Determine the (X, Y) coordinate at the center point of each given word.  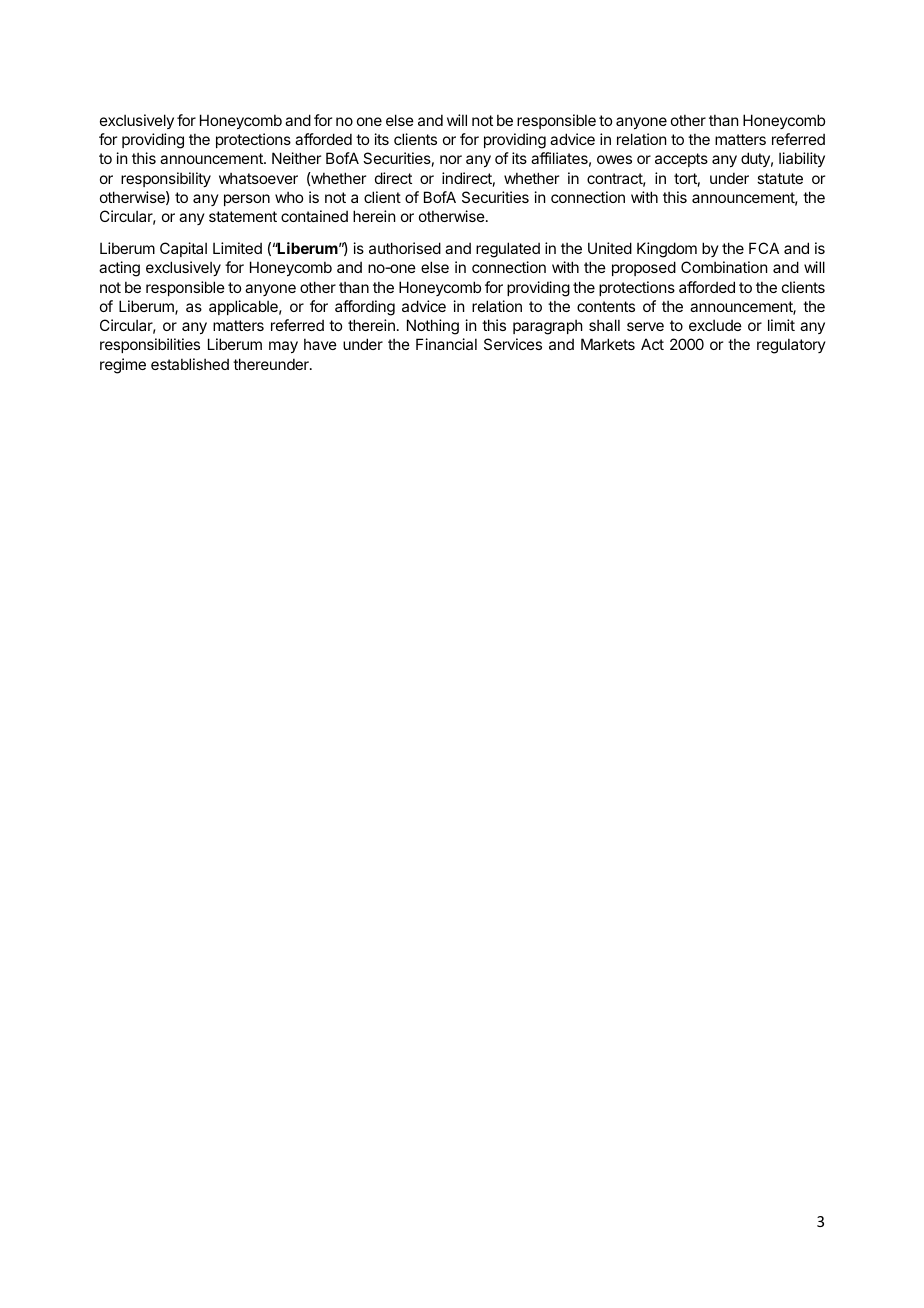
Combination (724, 267)
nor (451, 159)
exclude (715, 325)
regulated (508, 250)
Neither (296, 158)
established (190, 364)
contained (314, 216)
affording (365, 308)
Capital (183, 249)
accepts (681, 160)
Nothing (433, 327)
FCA (764, 248)
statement (243, 216)
